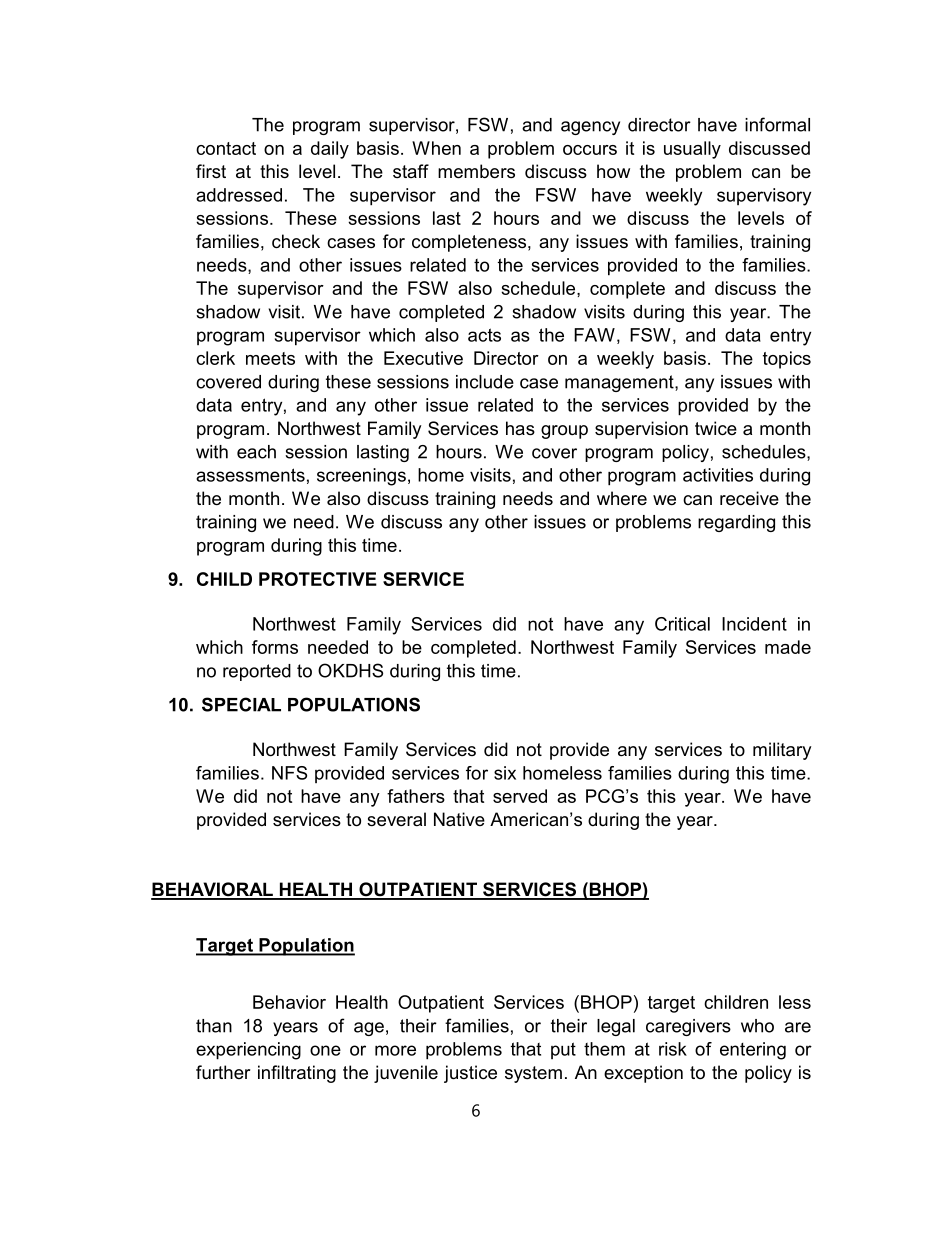  I want to click on each, so click(256, 452).
